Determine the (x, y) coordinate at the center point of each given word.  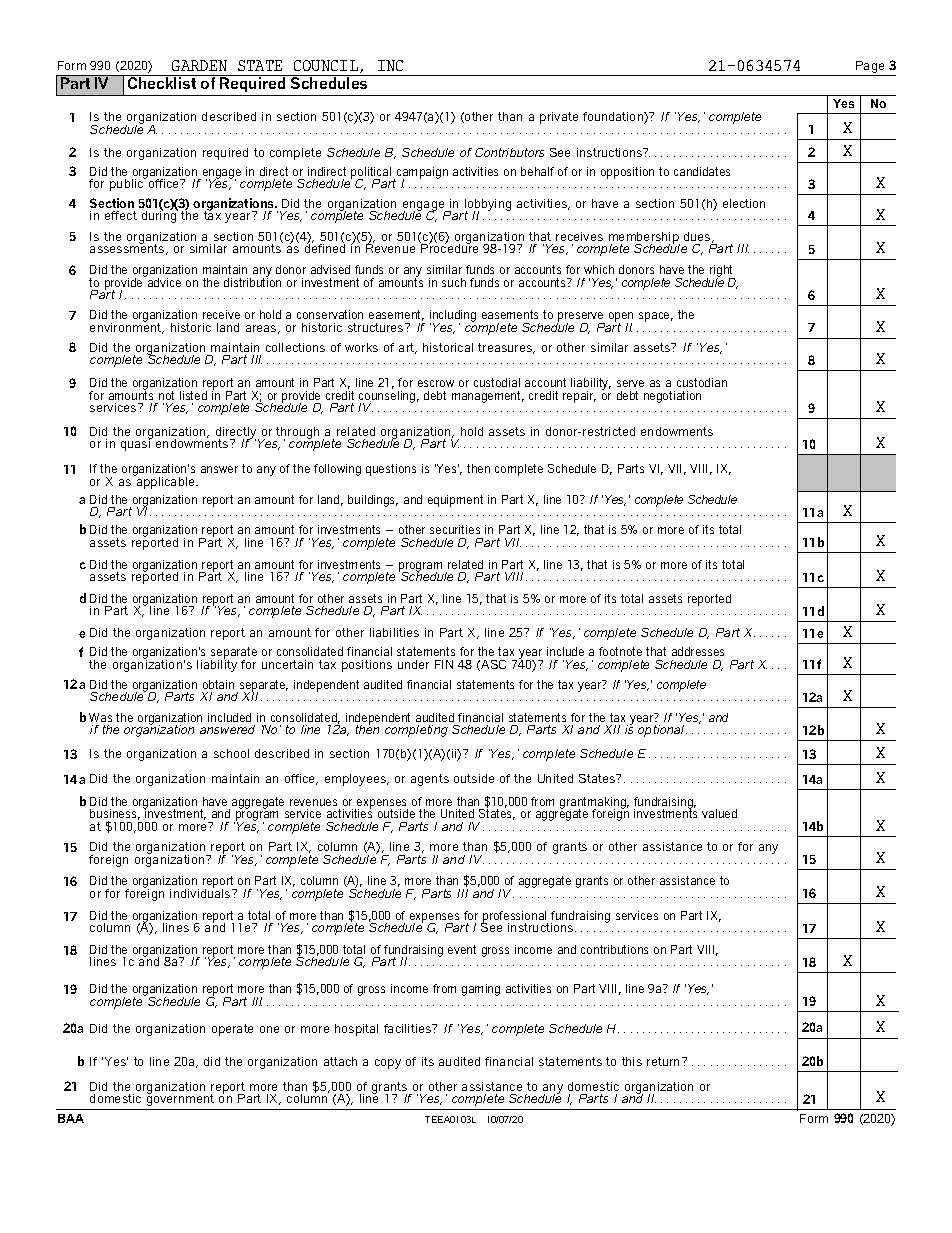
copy (388, 1064)
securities (455, 529)
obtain (218, 684)
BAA (71, 1118)
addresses (698, 651)
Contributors (509, 152)
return (665, 1061)
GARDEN (199, 65)
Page (870, 67)
